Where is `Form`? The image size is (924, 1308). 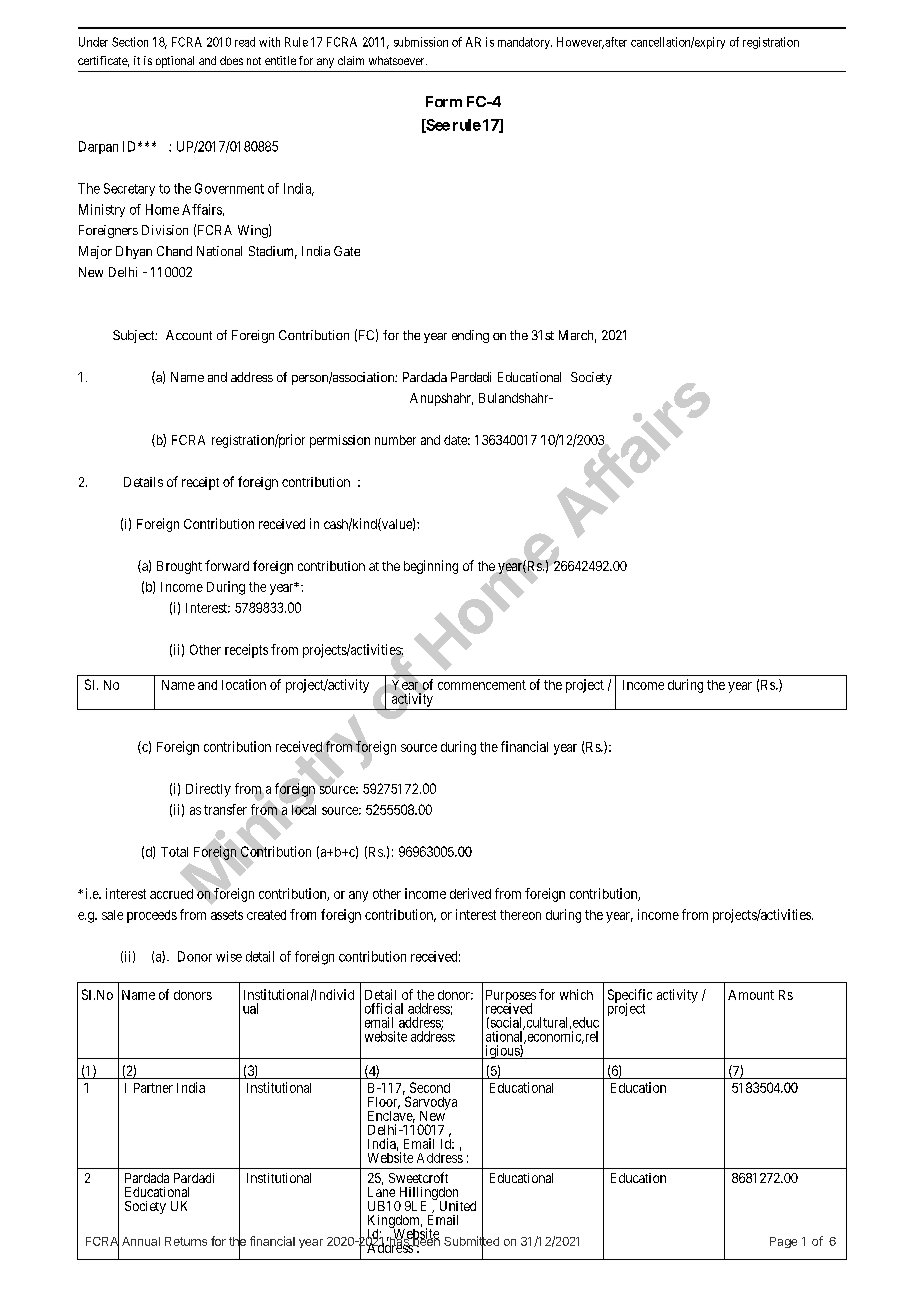
Form is located at coordinates (444, 101).
